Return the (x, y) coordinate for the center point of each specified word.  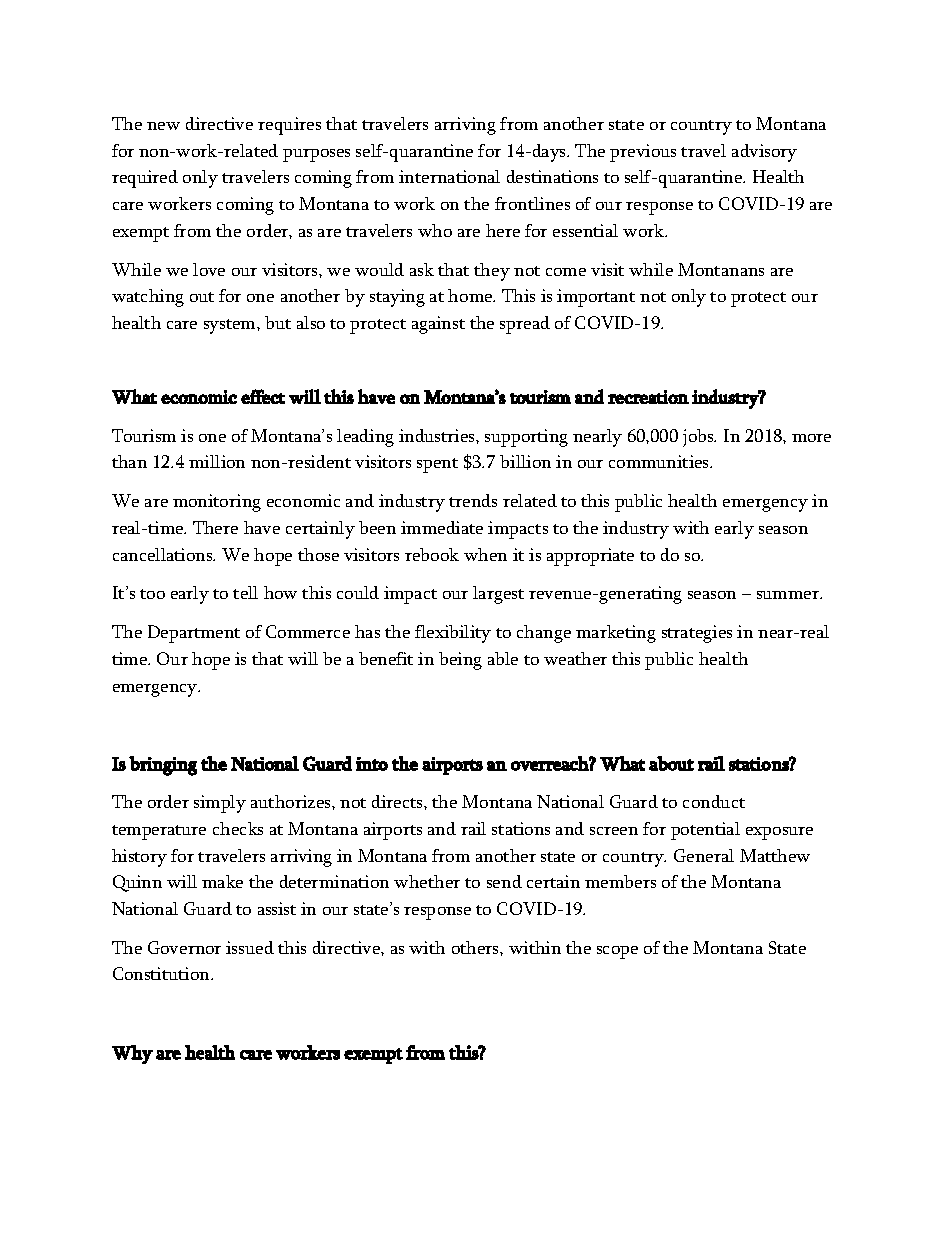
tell (245, 592)
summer (789, 595)
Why (132, 1054)
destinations (552, 176)
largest (498, 595)
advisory (764, 153)
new (163, 126)
